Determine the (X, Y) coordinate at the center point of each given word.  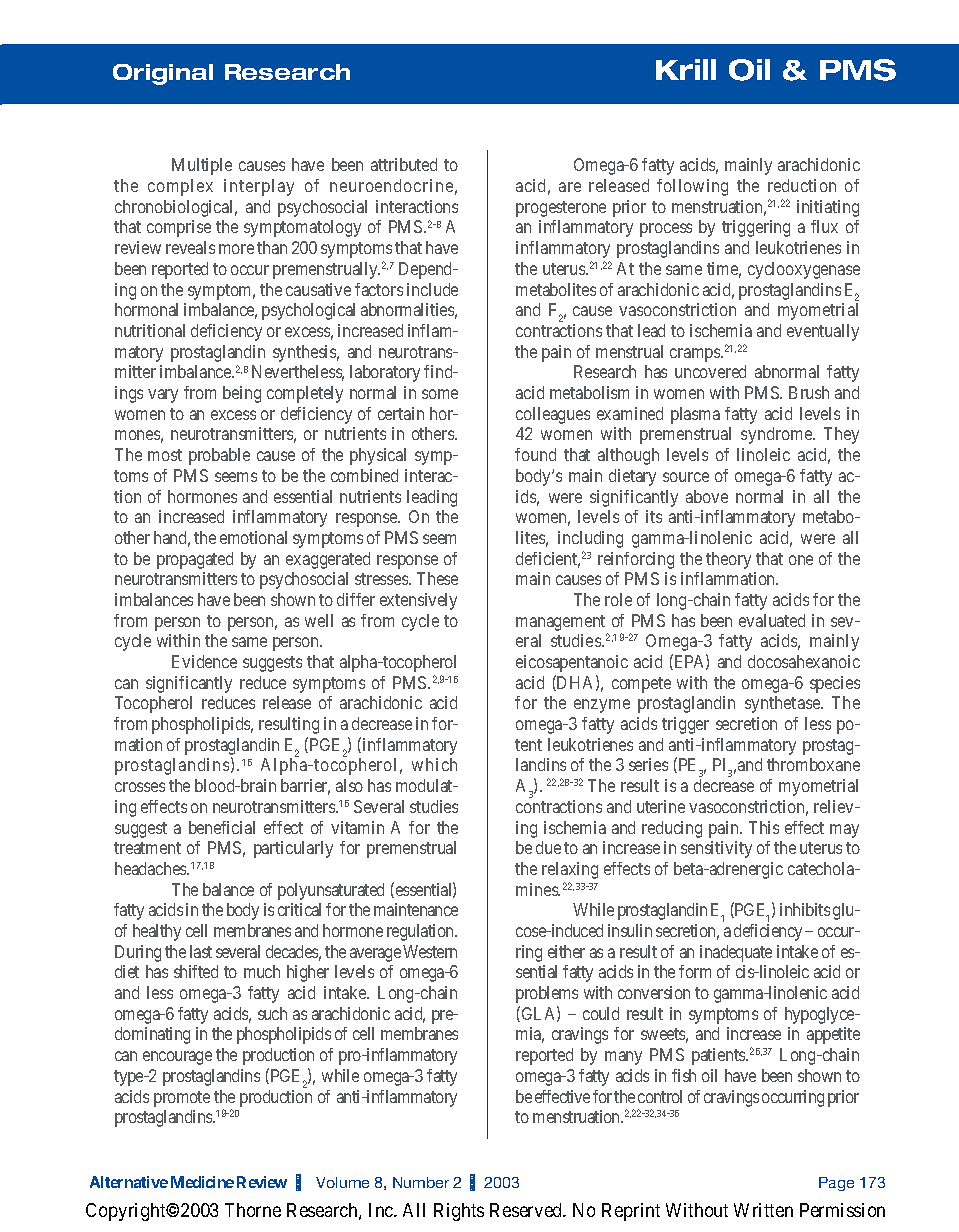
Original (163, 74)
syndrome (777, 435)
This (764, 827)
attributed (404, 164)
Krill (686, 69)
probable (219, 456)
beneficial (222, 827)
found (535, 454)
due (548, 847)
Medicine (202, 1182)
